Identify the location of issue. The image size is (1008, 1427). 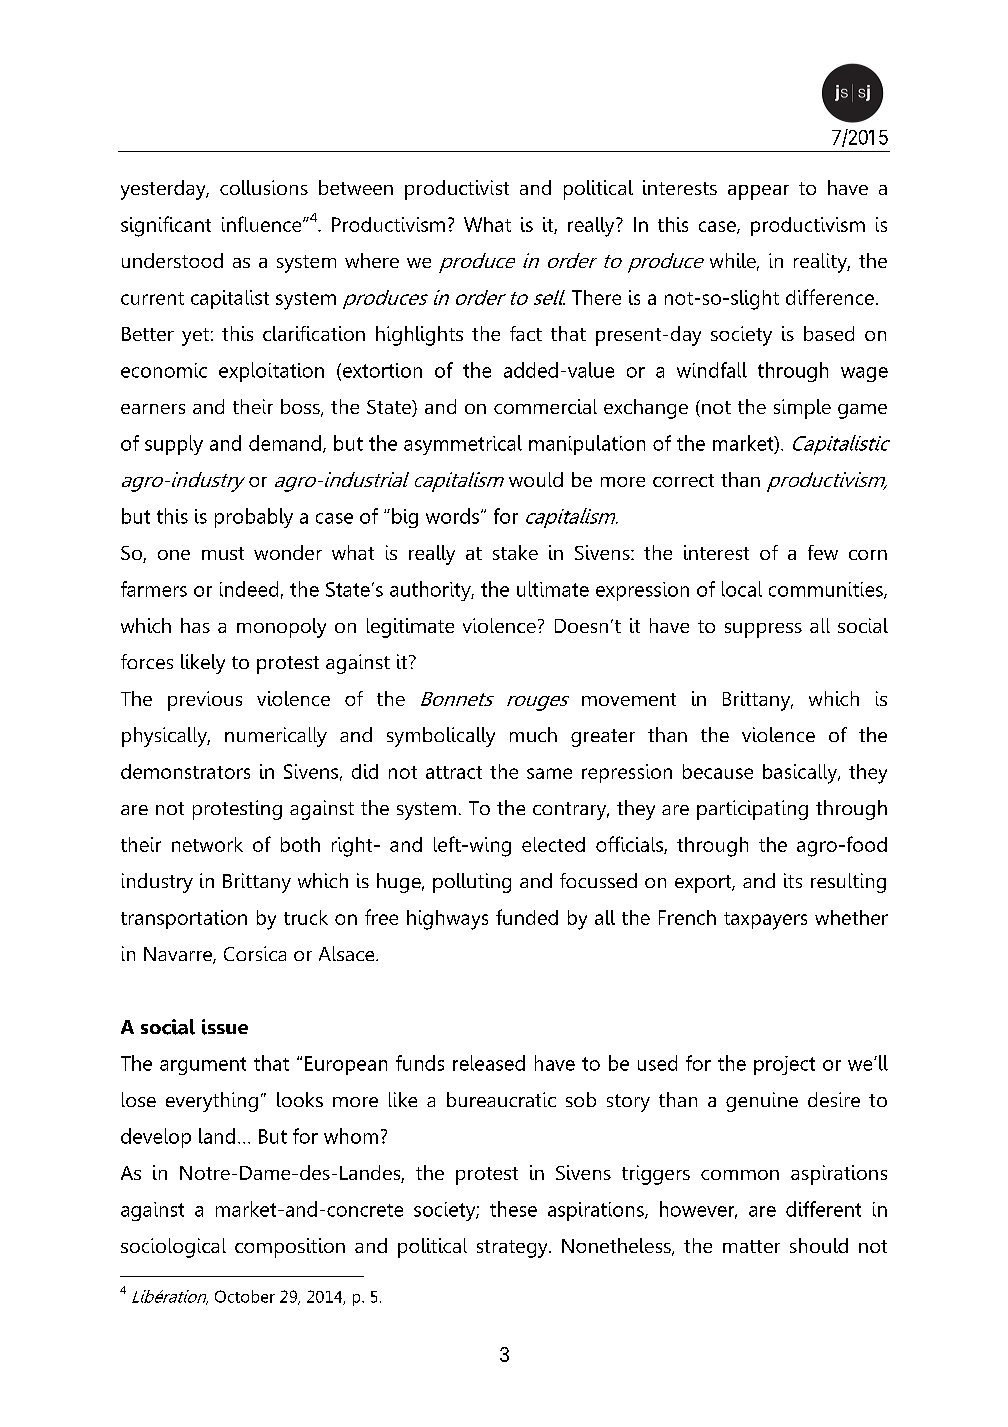
(225, 1027).
